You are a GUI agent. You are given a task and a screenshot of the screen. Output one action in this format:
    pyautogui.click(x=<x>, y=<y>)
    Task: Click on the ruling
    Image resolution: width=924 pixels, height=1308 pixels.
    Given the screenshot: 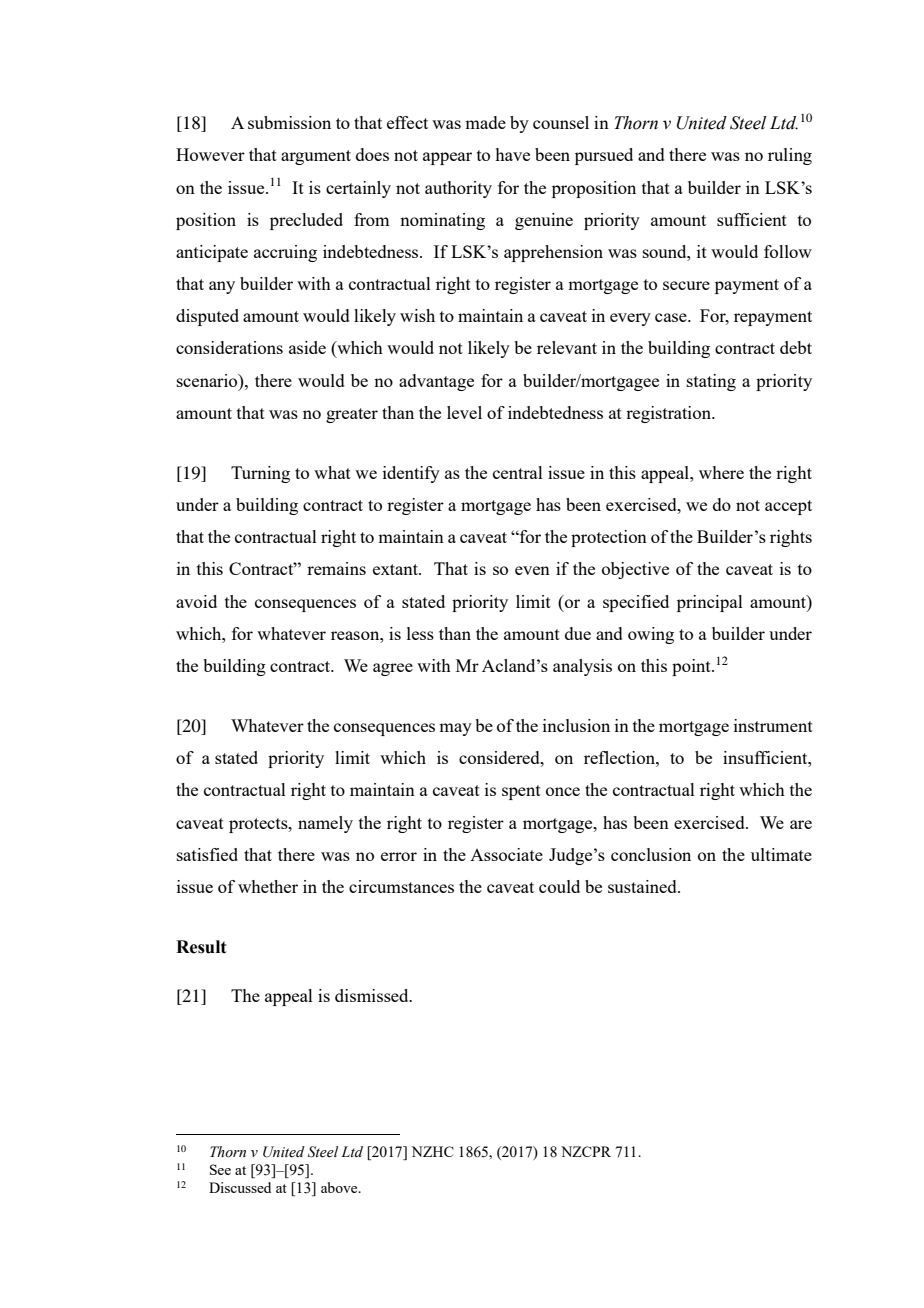 What is the action you would take?
    pyautogui.click(x=790, y=156)
